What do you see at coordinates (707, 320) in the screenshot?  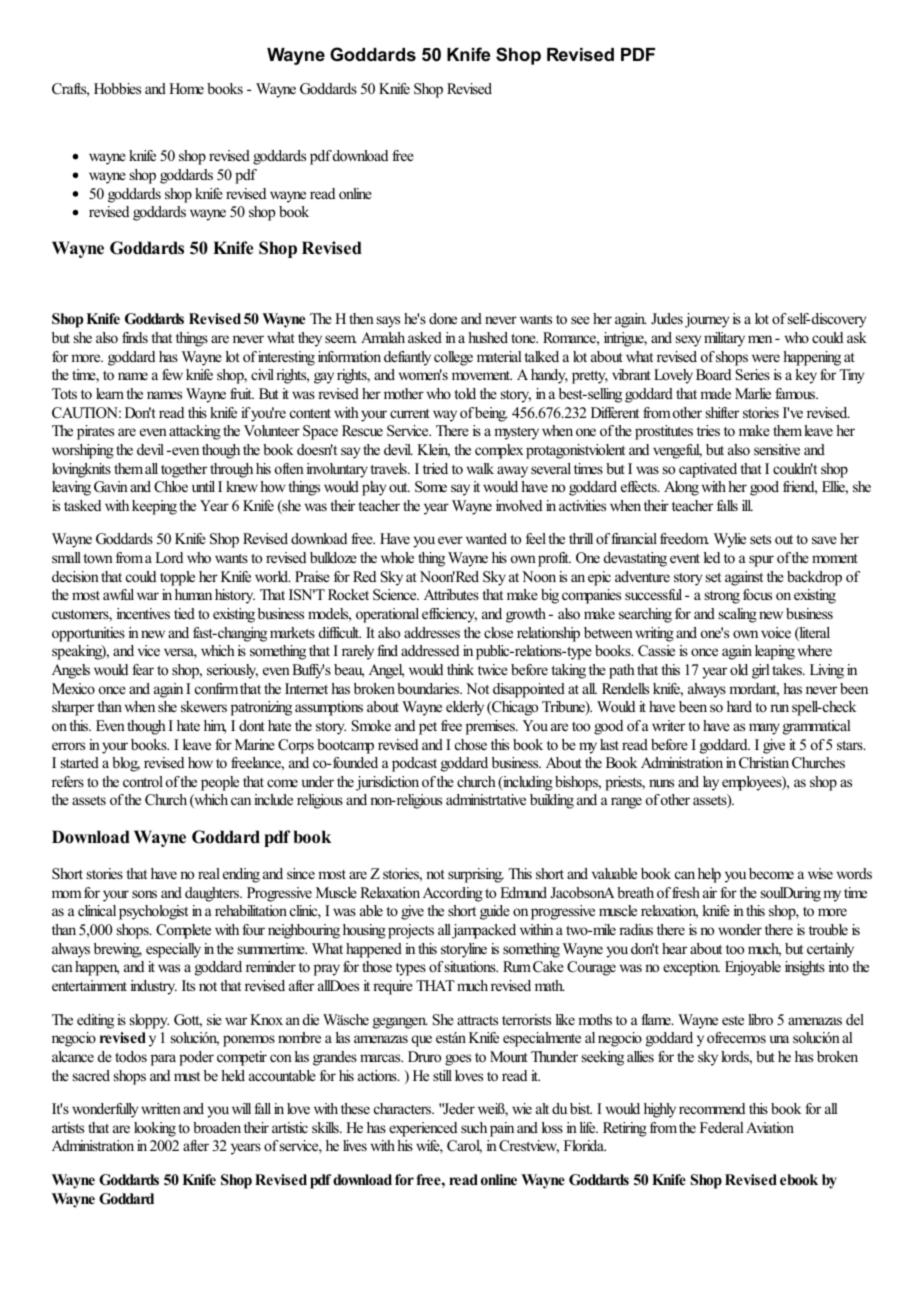 I see `journey` at bounding box center [707, 320].
